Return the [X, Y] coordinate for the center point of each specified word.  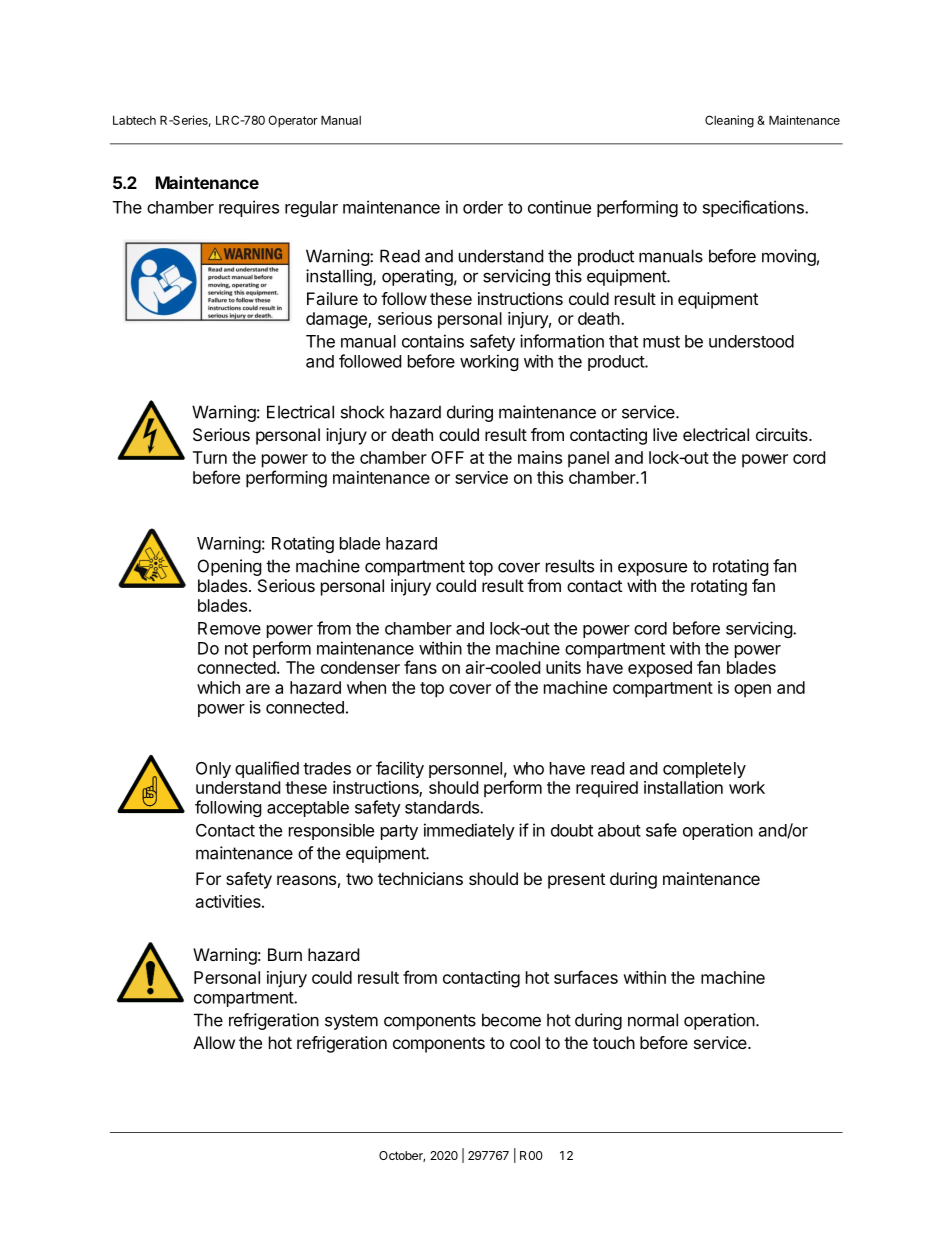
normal [653, 1020]
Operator [293, 121]
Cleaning [729, 121]
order [483, 207]
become [511, 1020]
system [351, 1022]
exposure [652, 569]
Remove [229, 628]
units [563, 667]
